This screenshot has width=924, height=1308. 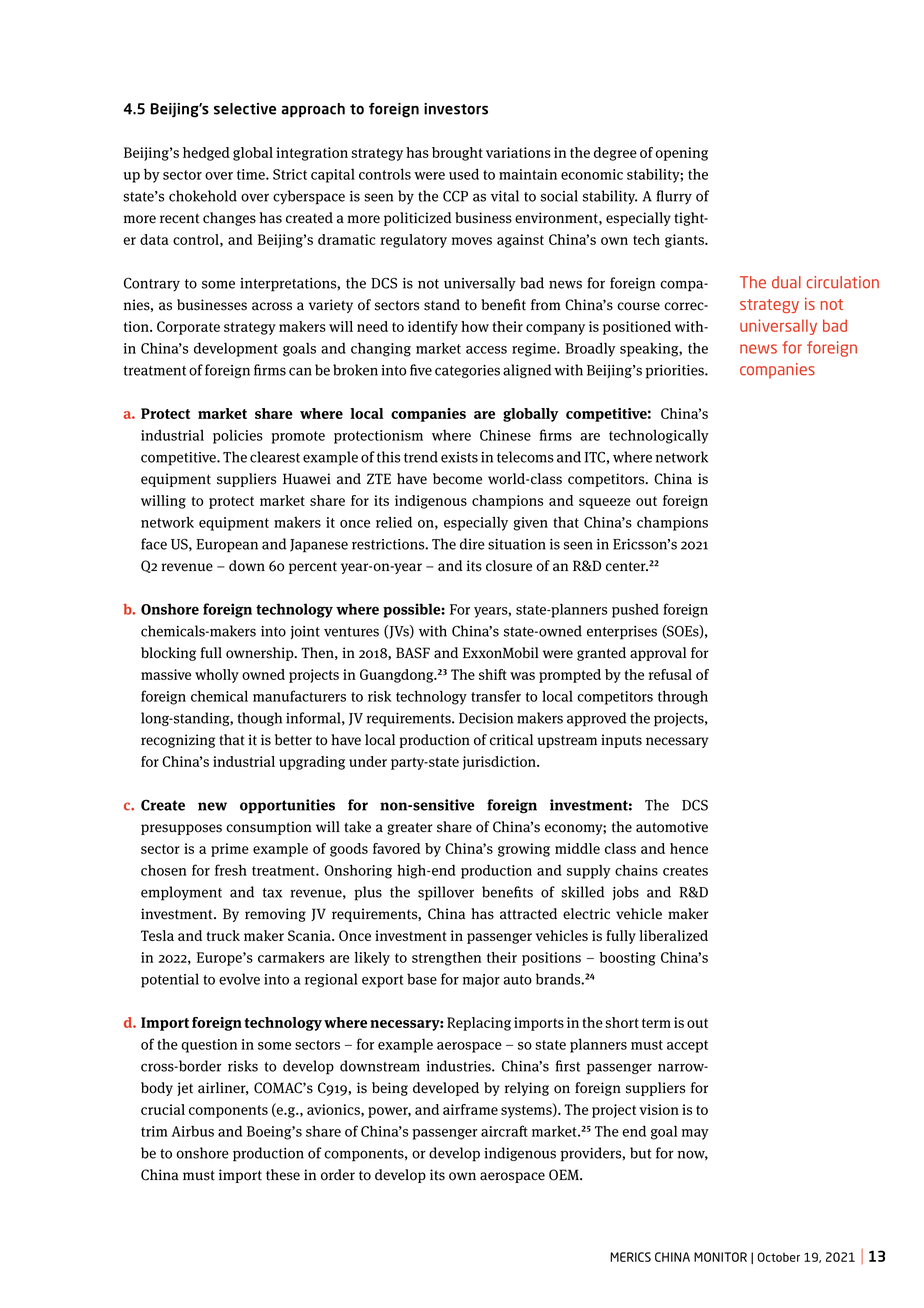 I want to click on aircraft, so click(x=504, y=1131).
